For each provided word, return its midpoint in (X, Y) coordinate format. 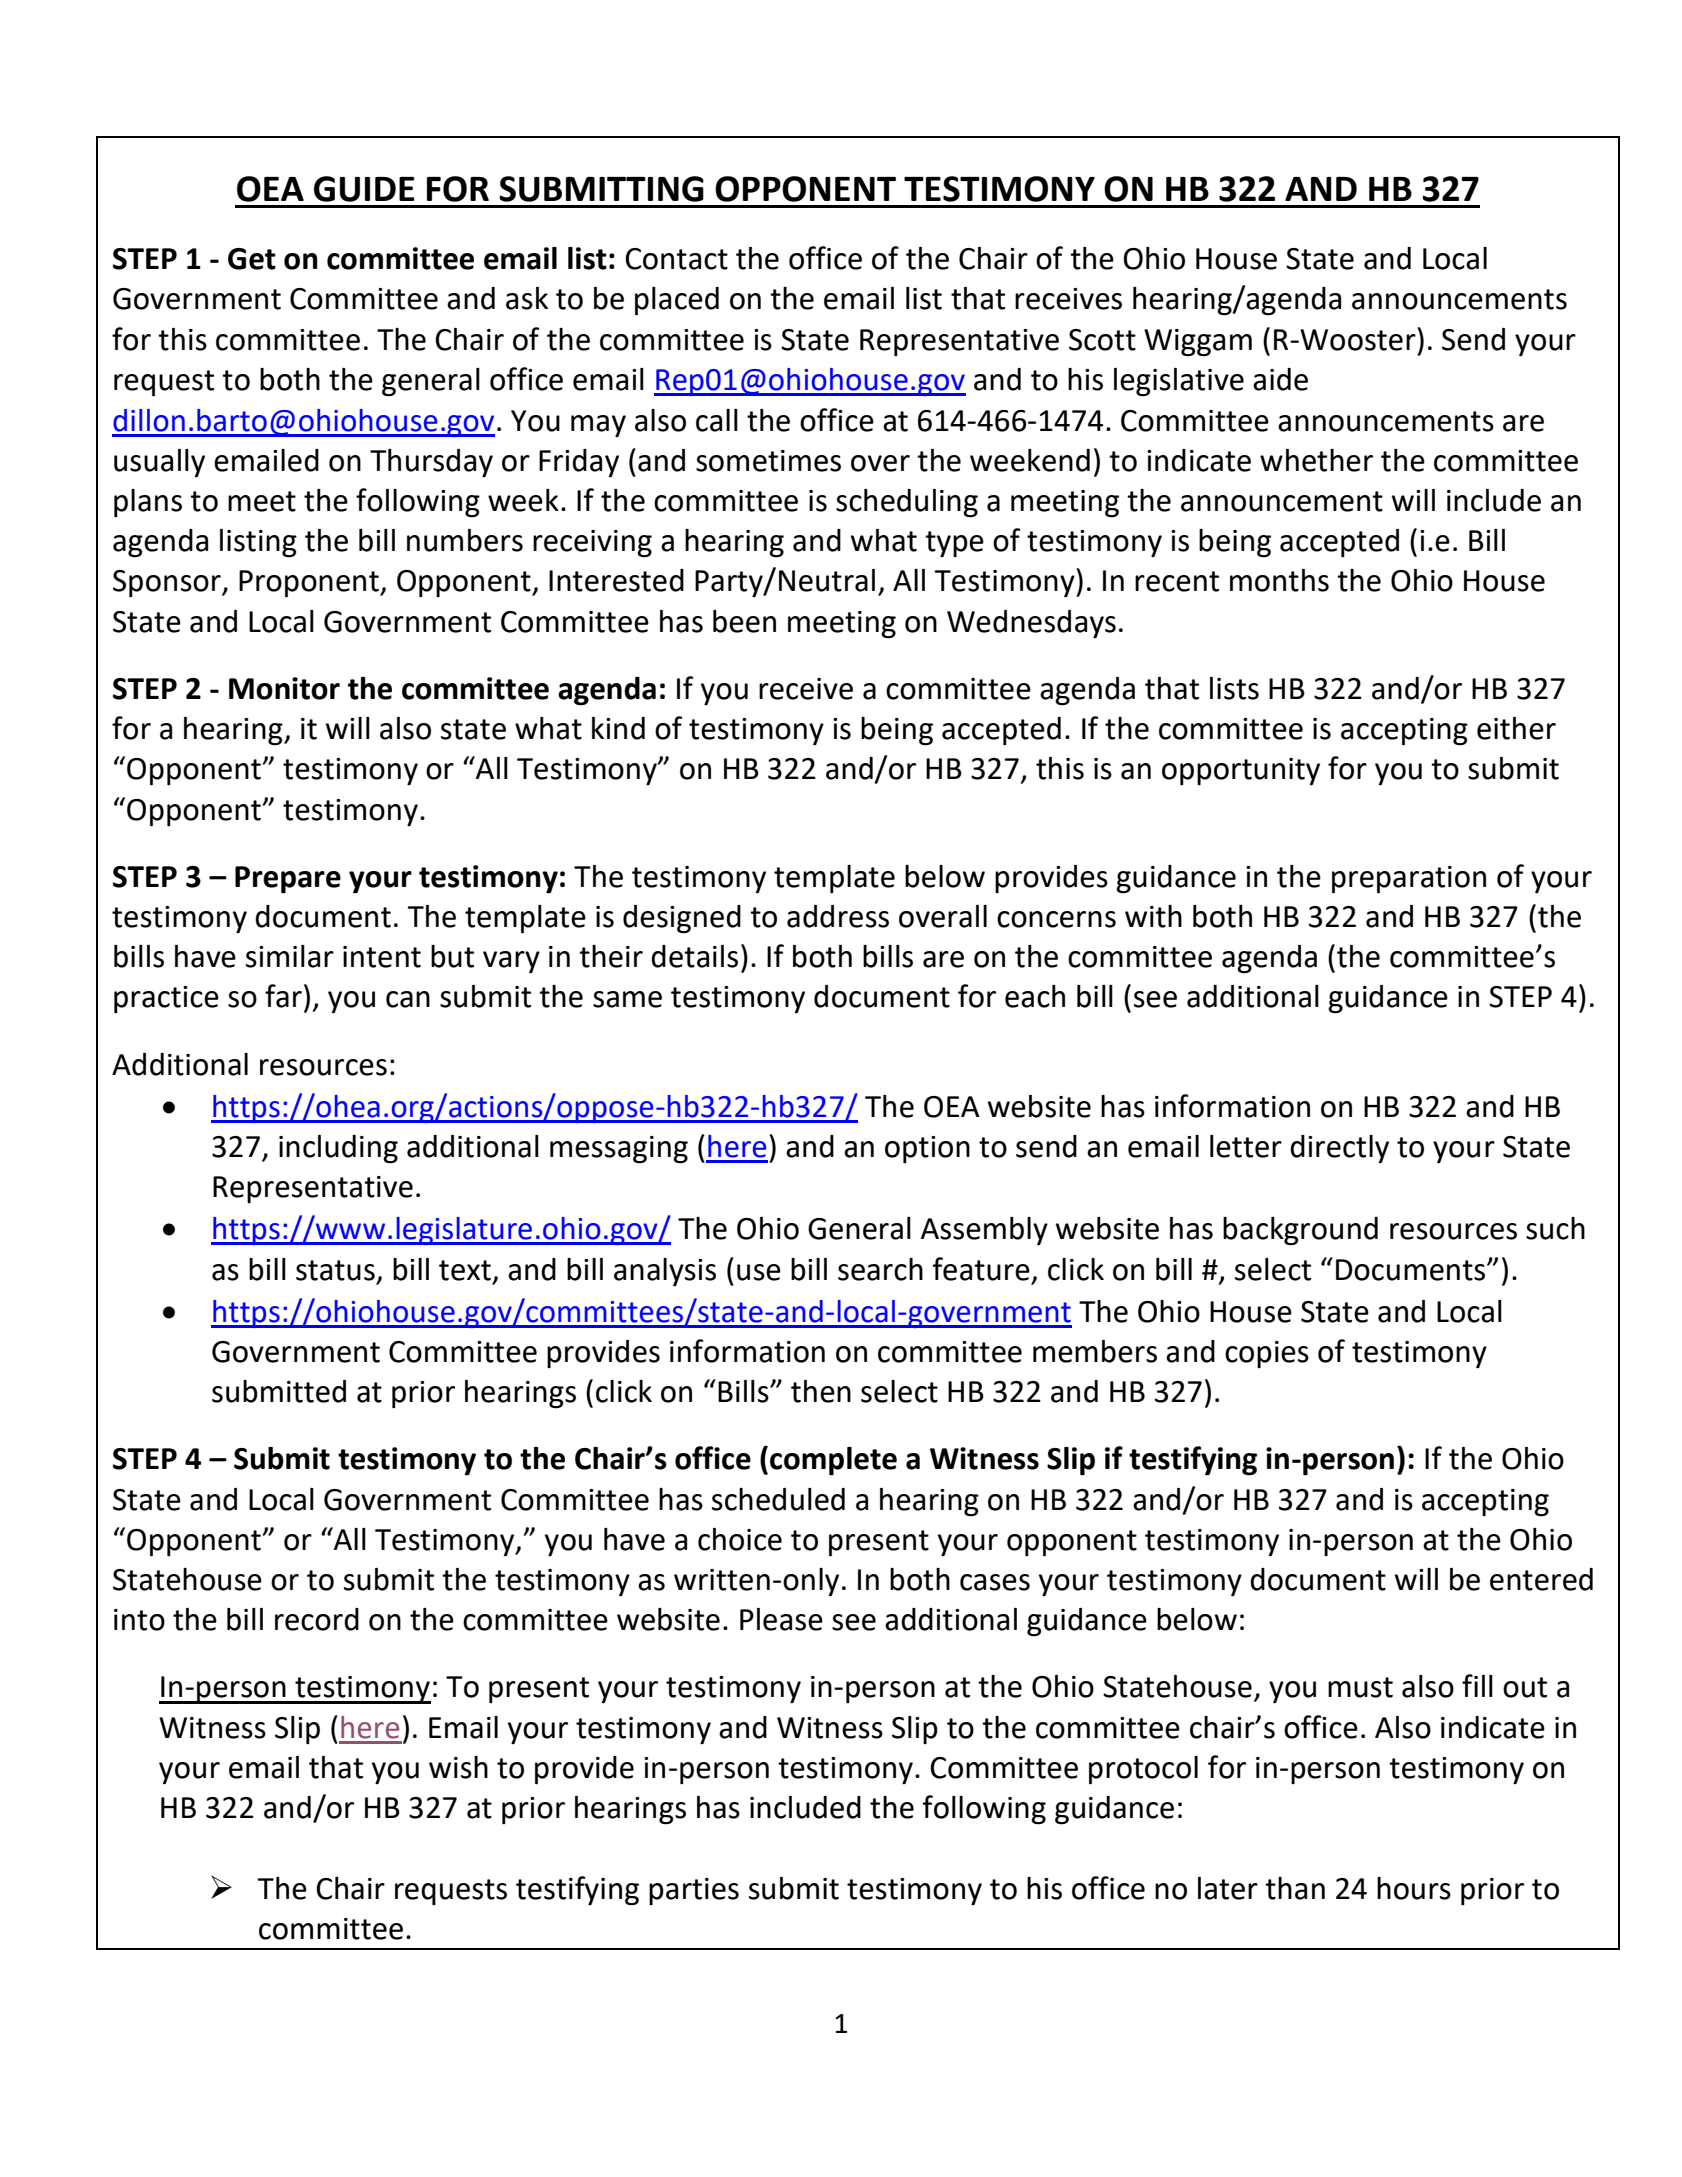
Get (252, 259)
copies (1267, 1354)
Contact (676, 259)
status (335, 1270)
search (880, 1269)
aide (1280, 379)
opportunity (1241, 771)
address (838, 916)
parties (694, 1891)
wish (458, 1767)
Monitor (284, 688)
